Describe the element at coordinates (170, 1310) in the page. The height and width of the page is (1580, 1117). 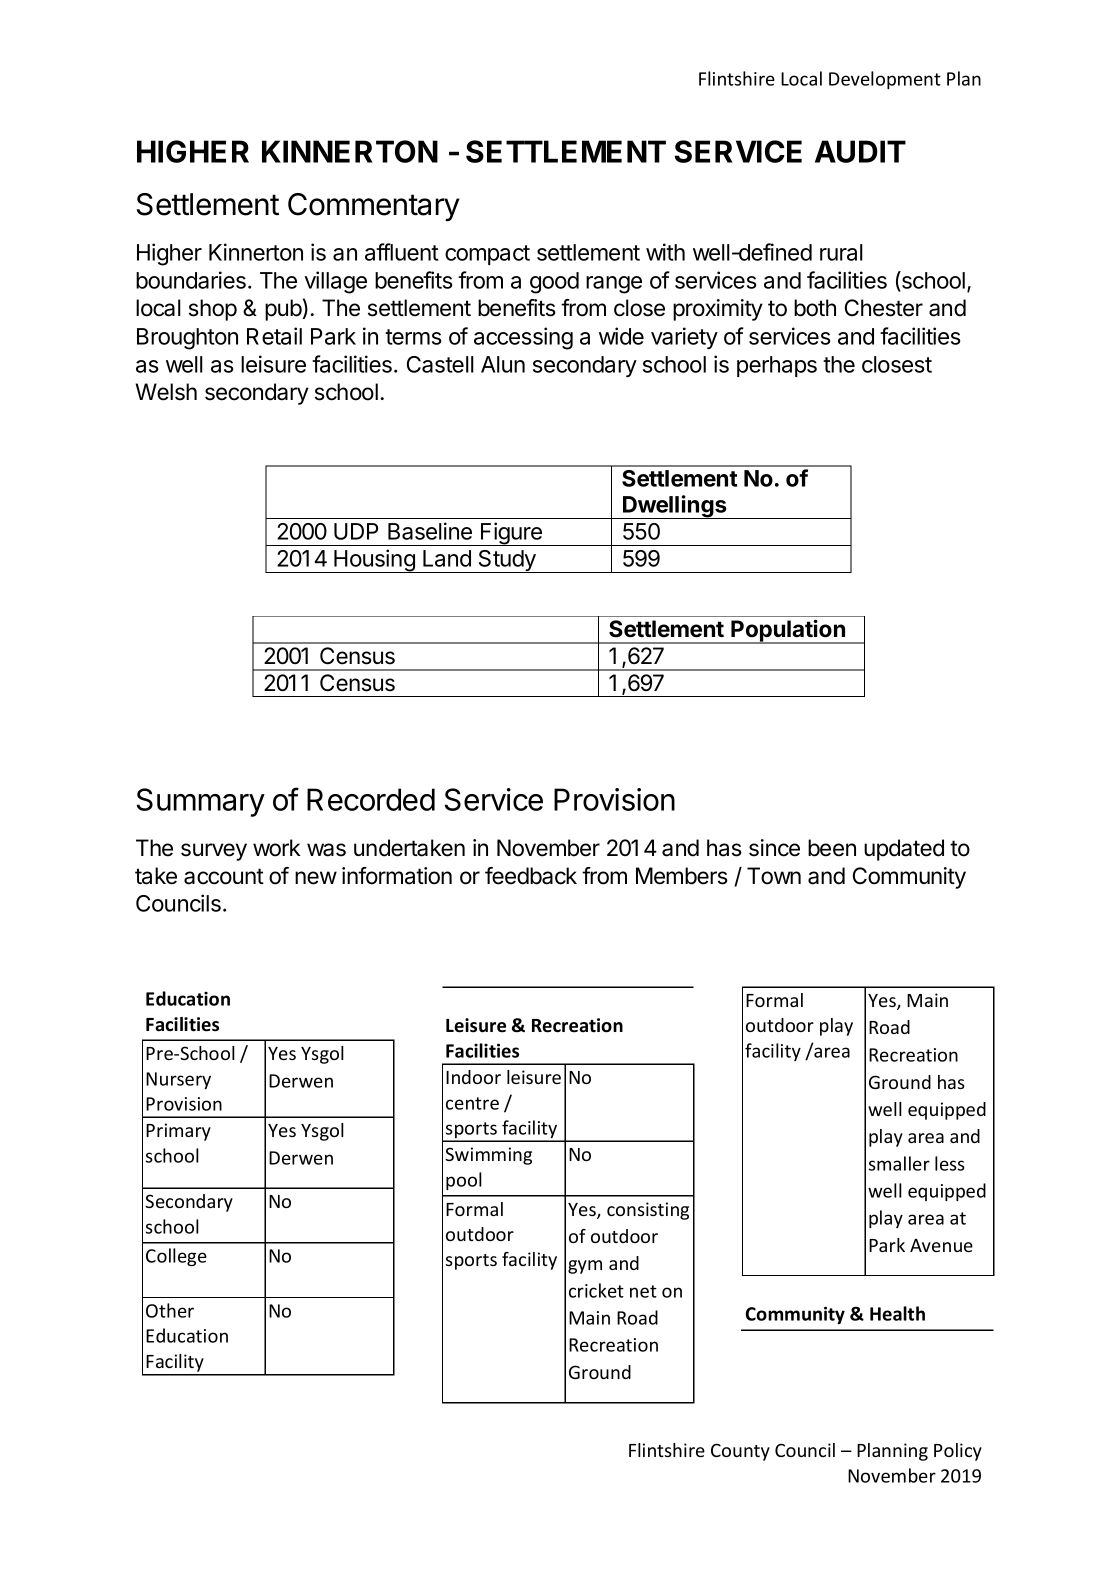
I see `Other` at that location.
